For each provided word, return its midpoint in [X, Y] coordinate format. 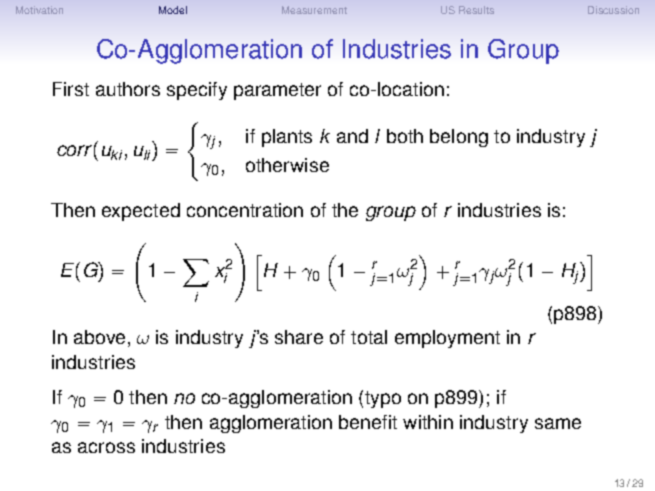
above [99, 337]
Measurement [314, 10]
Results [476, 10]
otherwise [287, 165]
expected [141, 212]
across [106, 447]
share [299, 337]
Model [173, 10]
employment [447, 339]
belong [459, 138]
